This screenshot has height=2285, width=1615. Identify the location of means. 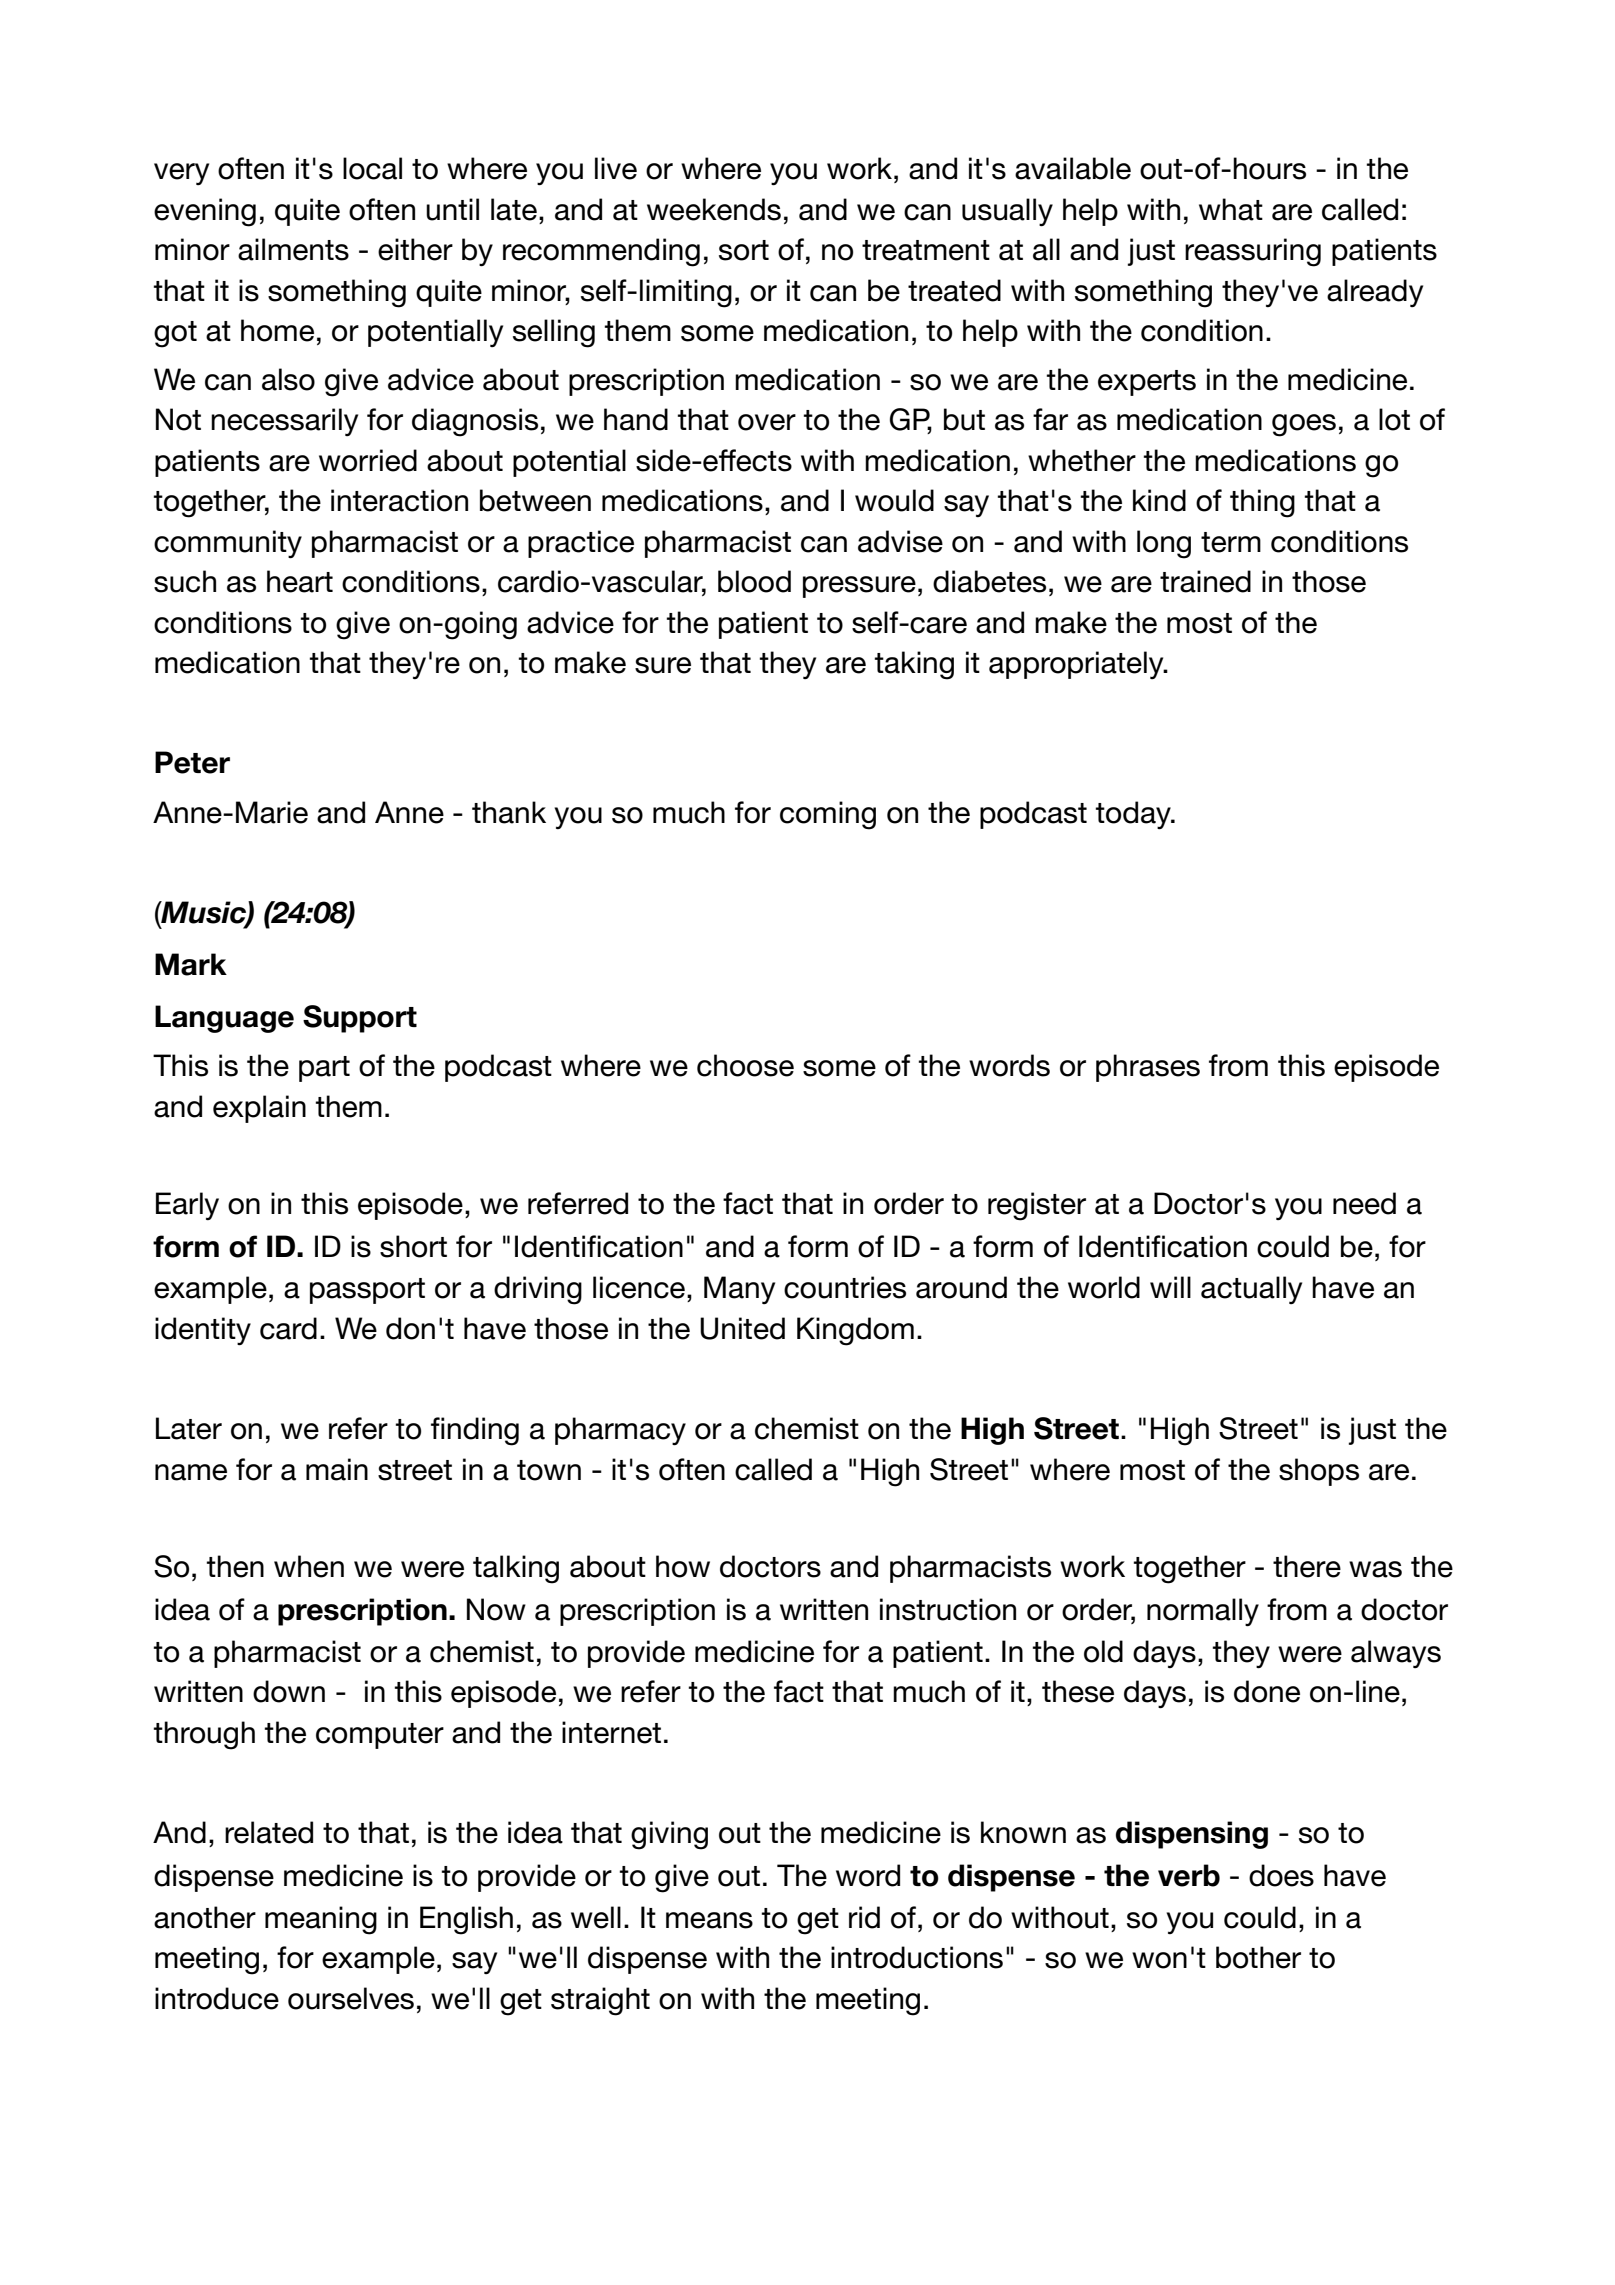
(709, 1920).
